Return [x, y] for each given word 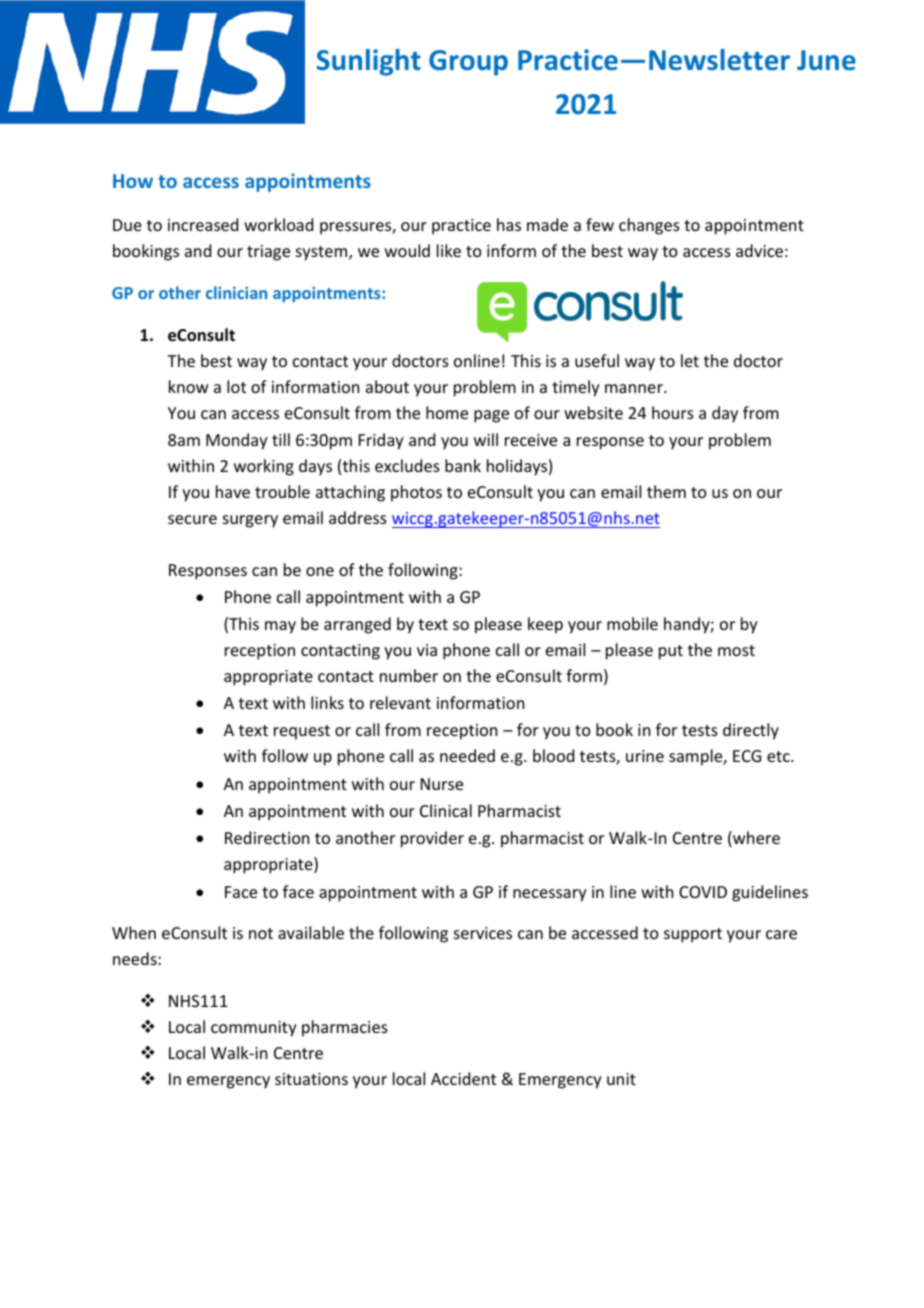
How [133, 181]
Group [468, 63]
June [826, 60]
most [736, 650]
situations [311, 1079]
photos [416, 493]
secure [192, 519]
